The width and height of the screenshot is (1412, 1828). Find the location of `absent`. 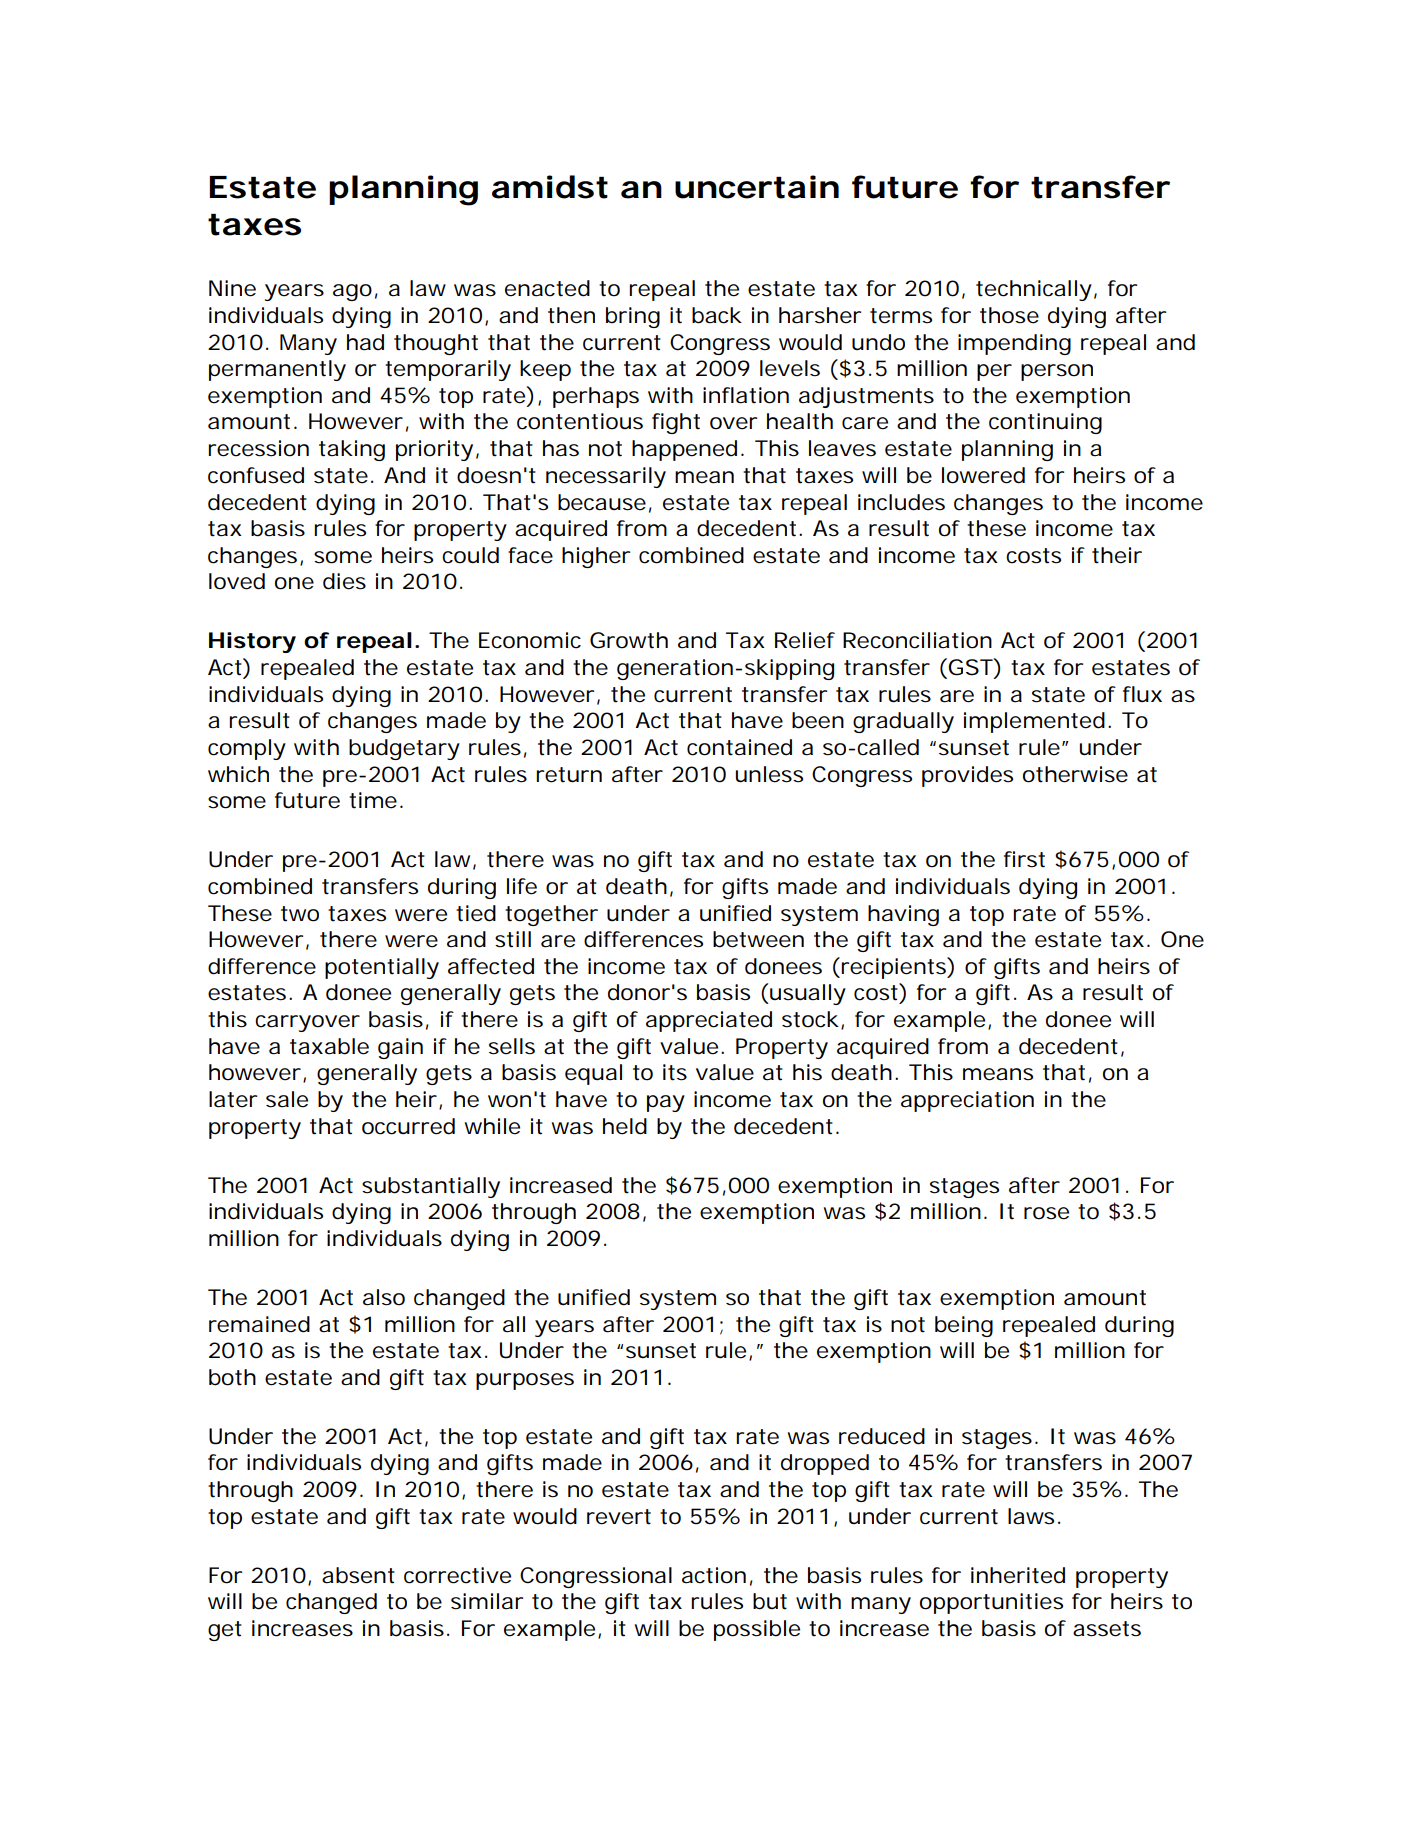

absent is located at coordinates (358, 1575).
